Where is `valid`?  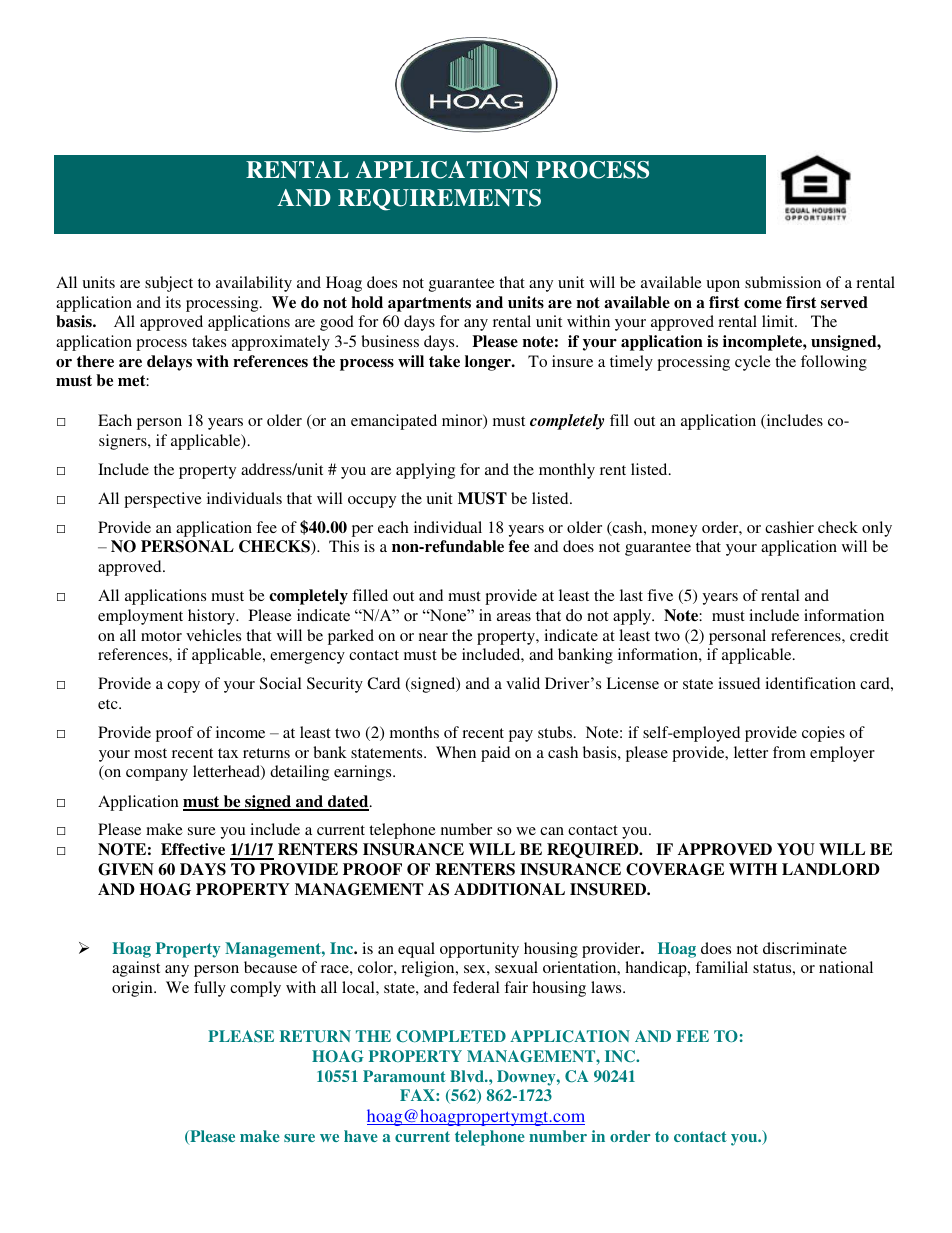 valid is located at coordinates (523, 683).
